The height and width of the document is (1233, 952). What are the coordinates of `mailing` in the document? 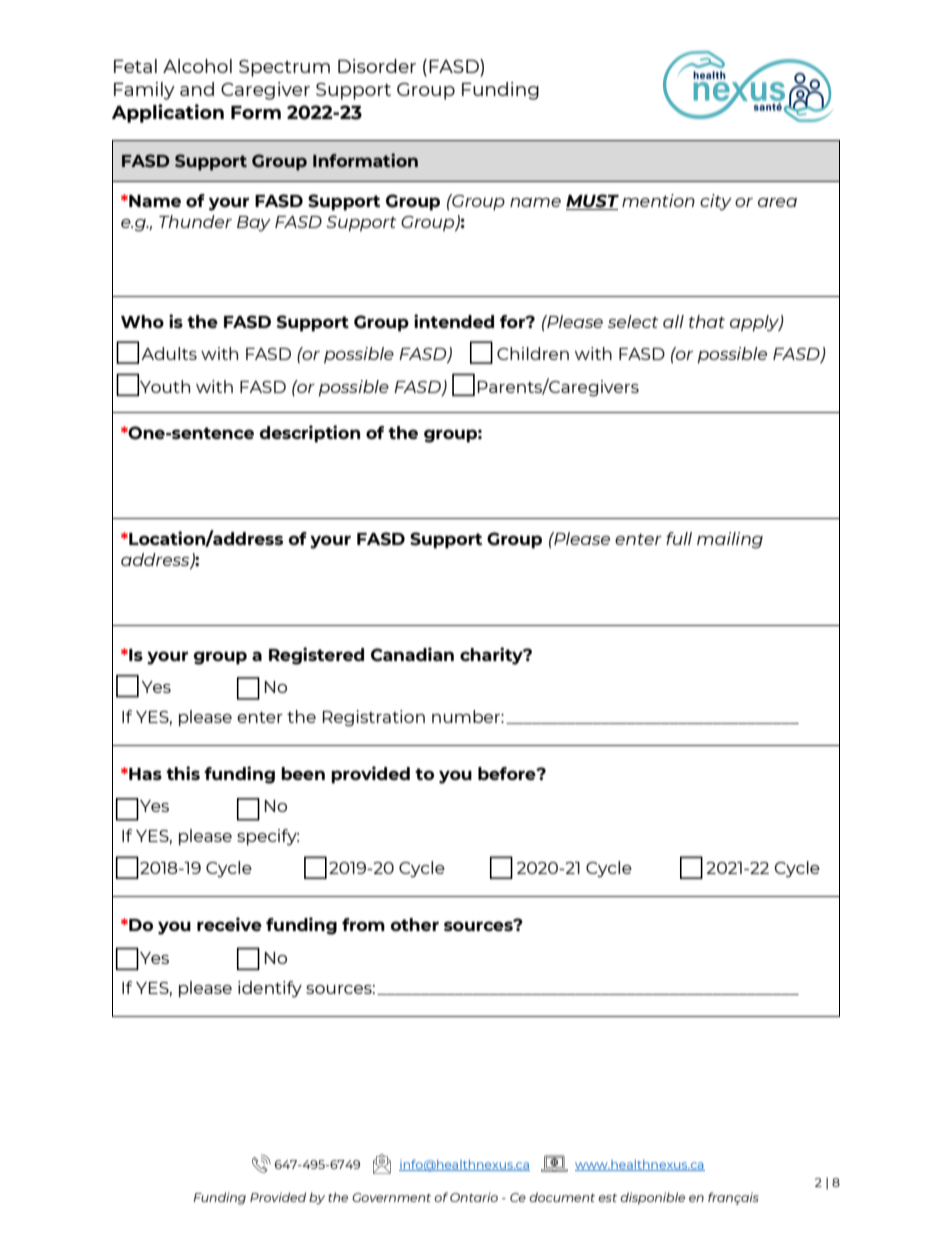 It's located at (730, 540).
